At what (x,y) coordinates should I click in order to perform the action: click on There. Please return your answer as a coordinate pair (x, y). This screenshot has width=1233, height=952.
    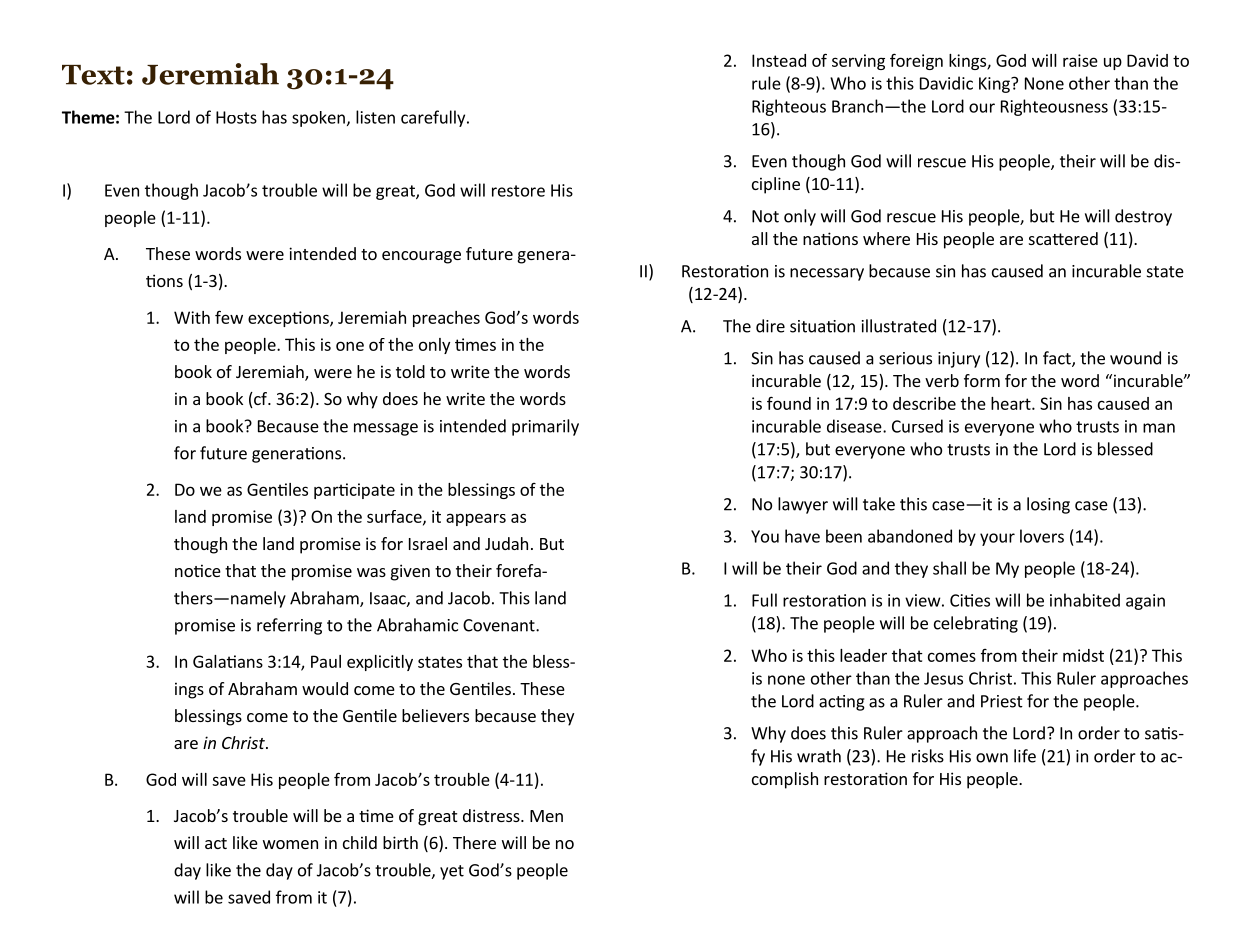
    Looking at the image, I should click on (474, 842).
